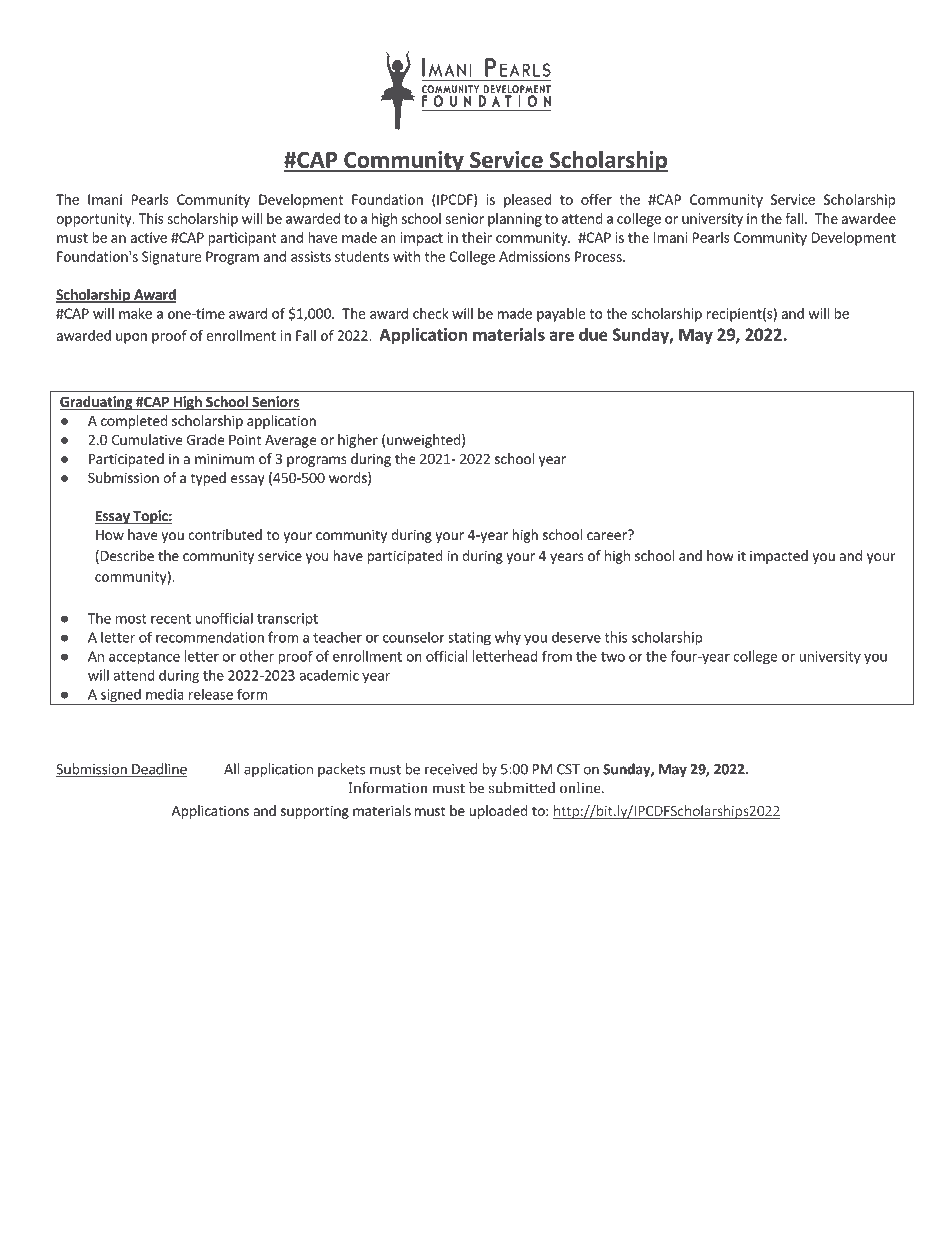 Image resolution: width=952 pixels, height=1233 pixels. Describe the element at coordinates (290, 441) in the image. I see `Average` at that location.
